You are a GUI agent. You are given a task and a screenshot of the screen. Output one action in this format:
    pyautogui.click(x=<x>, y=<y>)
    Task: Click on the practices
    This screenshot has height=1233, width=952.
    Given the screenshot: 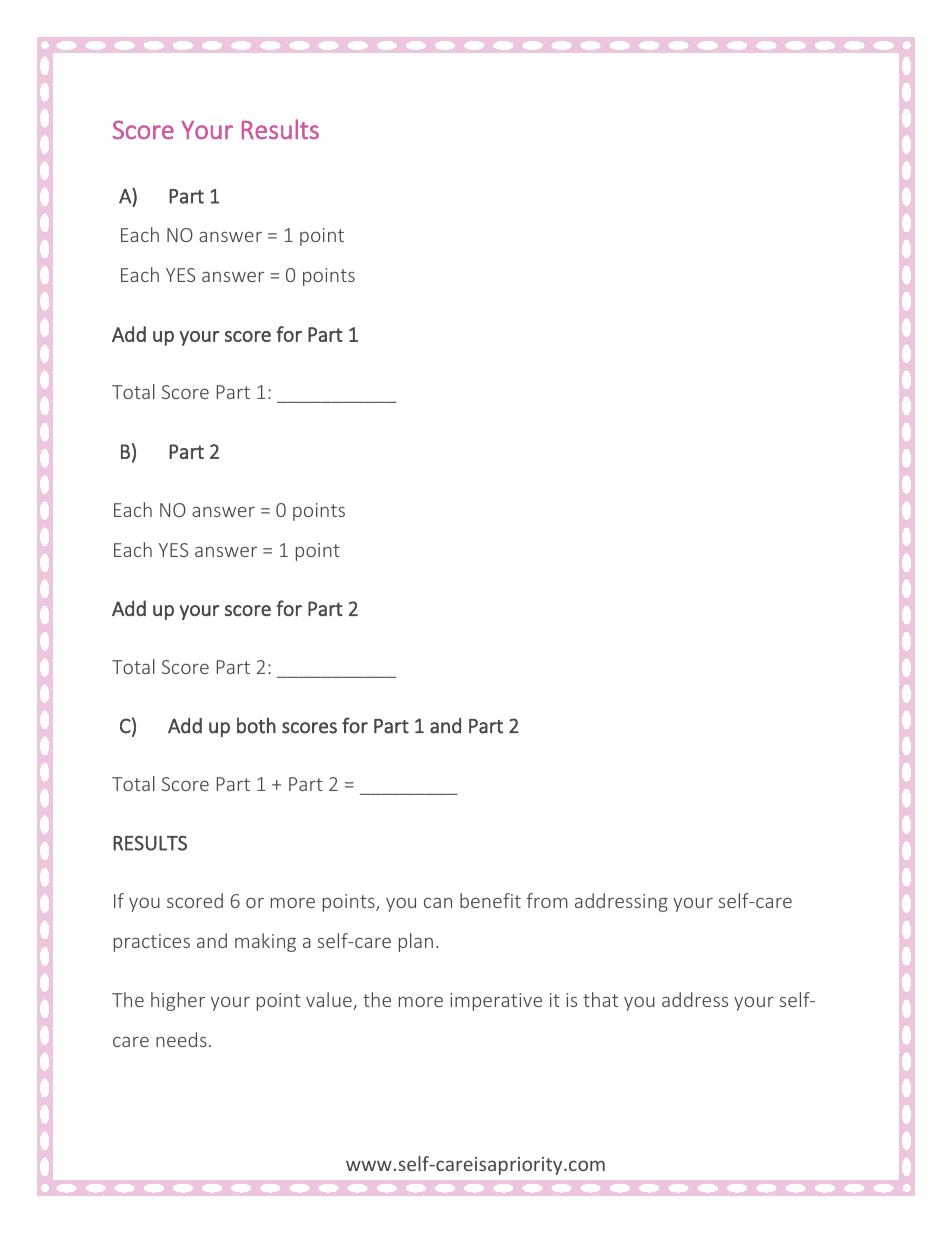 What is the action you would take?
    pyautogui.click(x=152, y=943)
